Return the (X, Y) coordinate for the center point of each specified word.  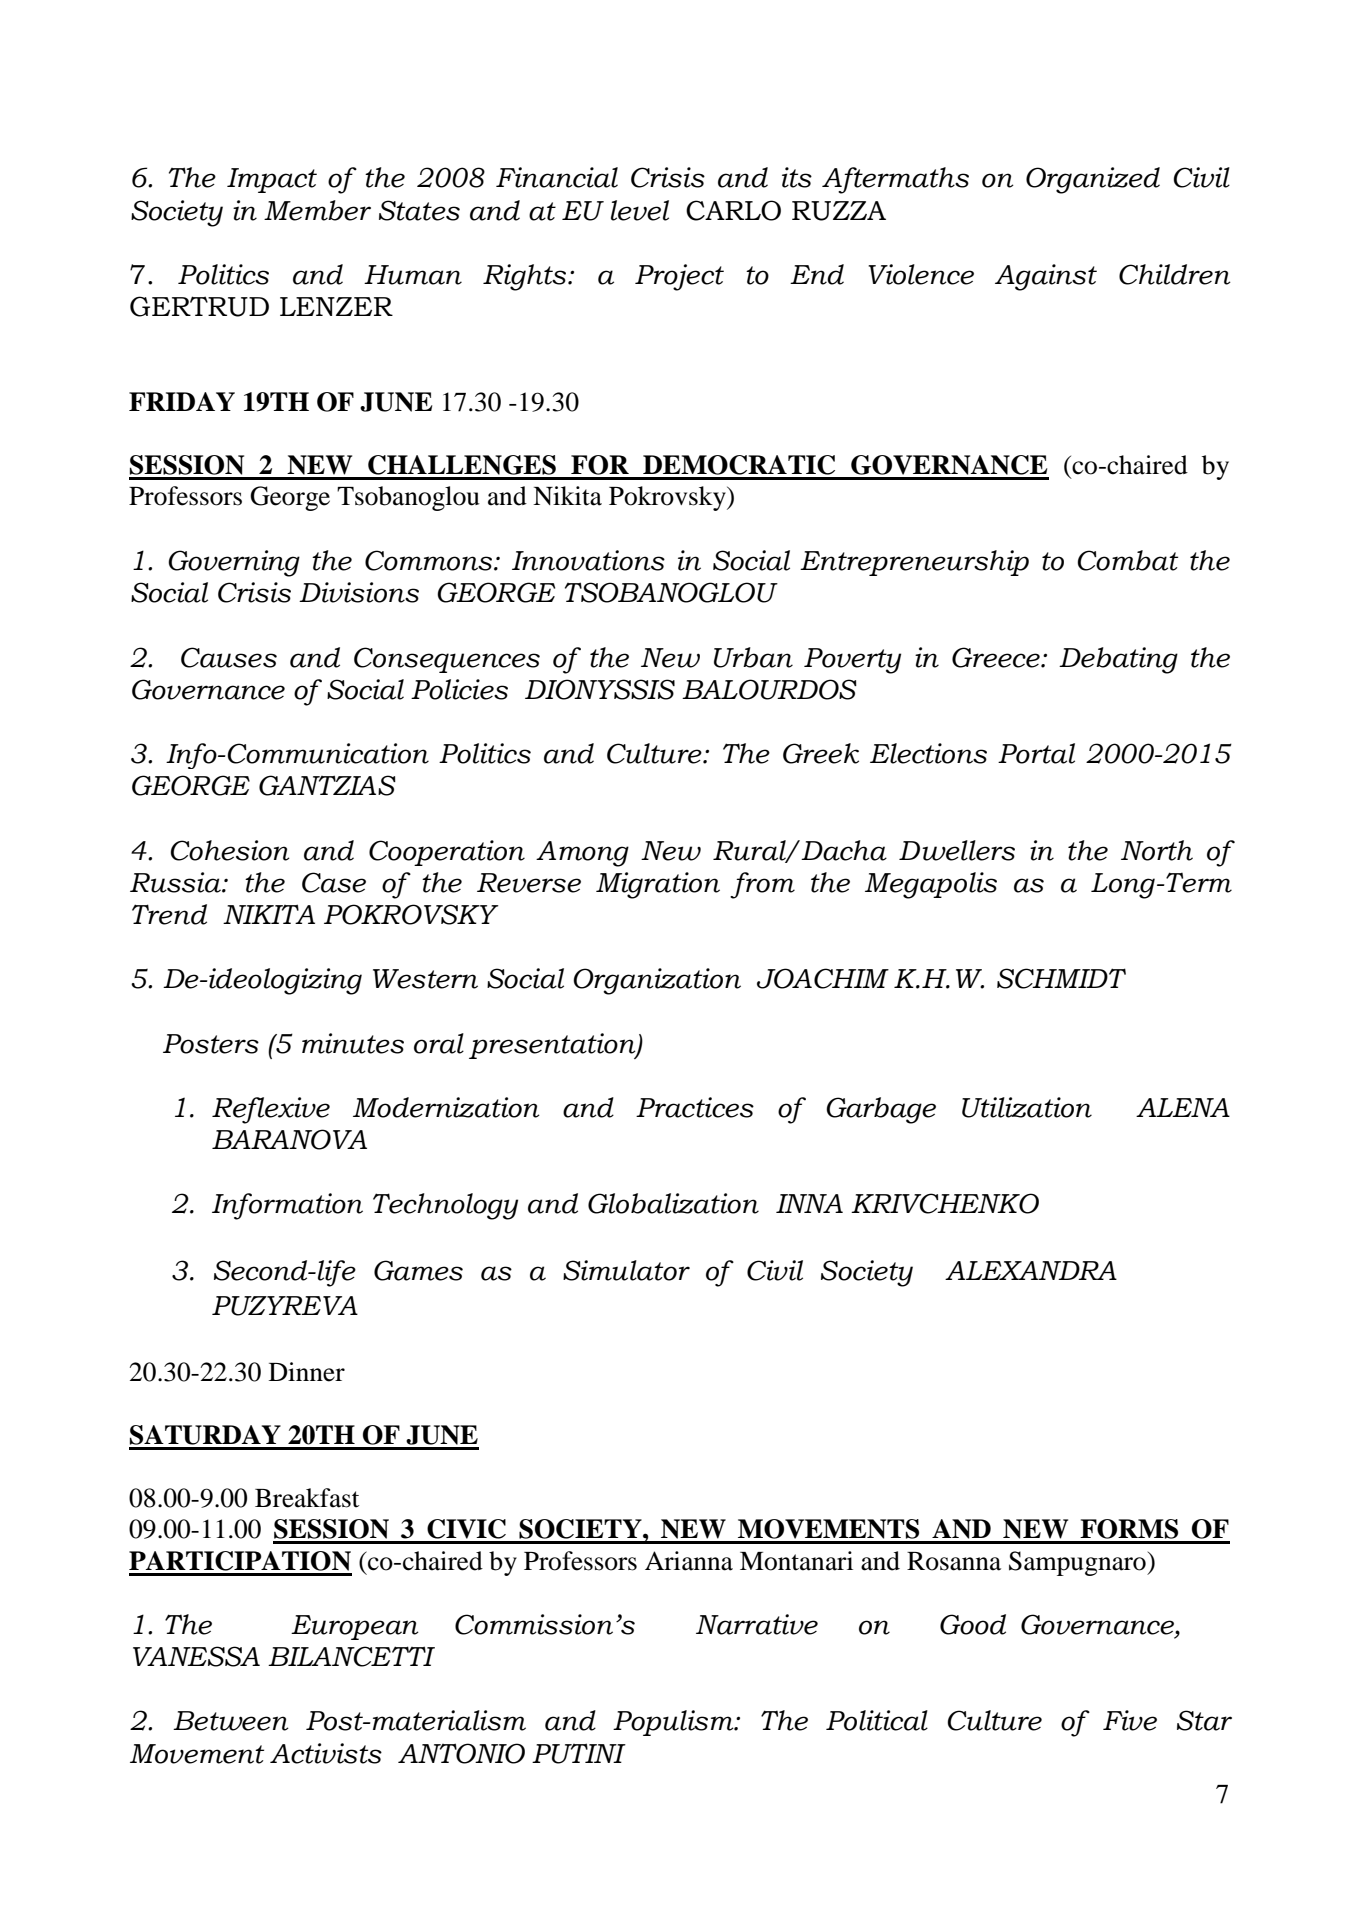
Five (1130, 1720)
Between (231, 1721)
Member (317, 210)
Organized (1093, 180)
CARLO (733, 210)
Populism (674, 1723)
